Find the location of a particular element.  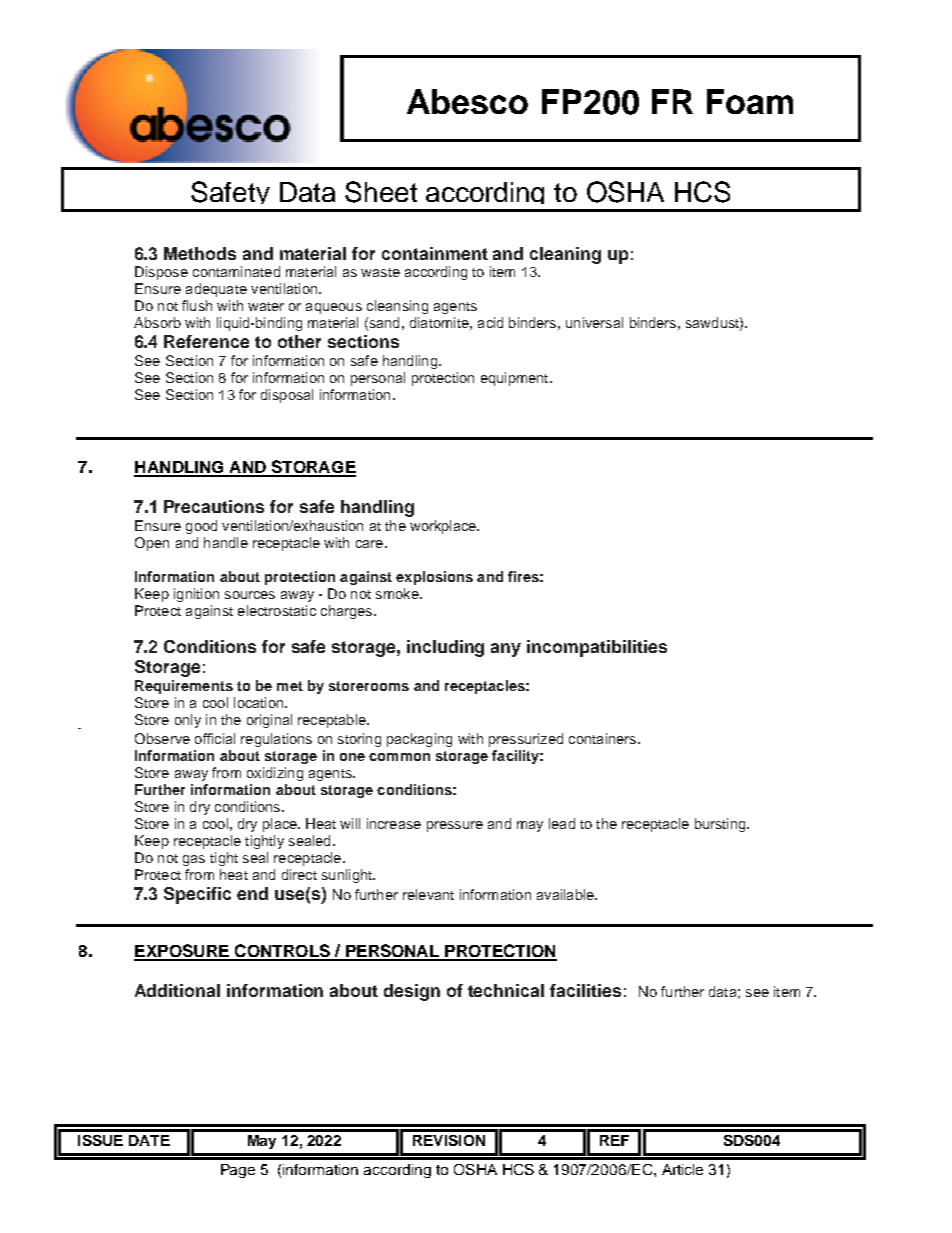

Methods is located at coordinates (200, 253).
